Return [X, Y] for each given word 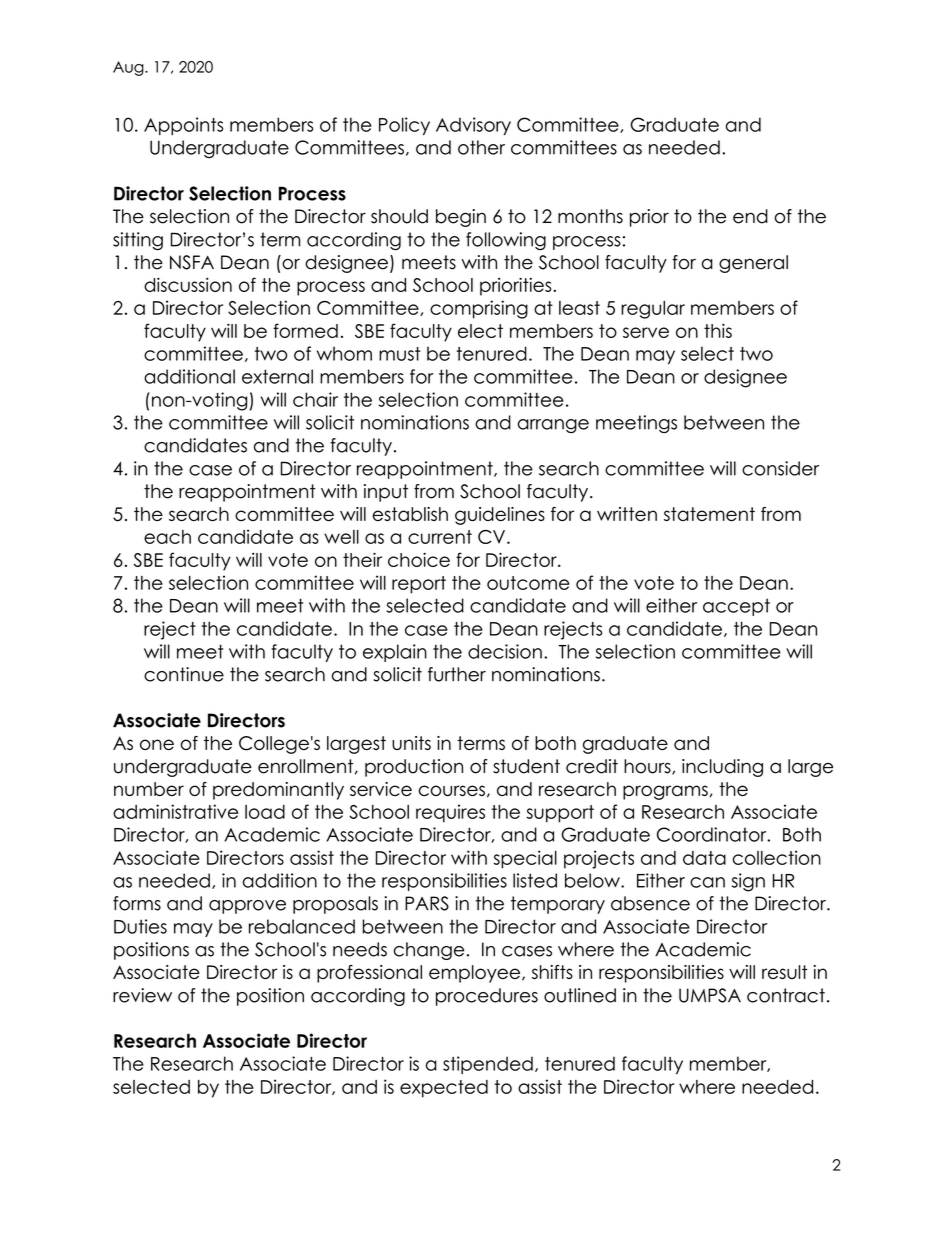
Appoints [183, 126]
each [167, 537]
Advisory [473, 126]
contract [786, 995]
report [419, 585]
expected [444, 1089]
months [590, 216]
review [142, 995]
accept [736, 607]
